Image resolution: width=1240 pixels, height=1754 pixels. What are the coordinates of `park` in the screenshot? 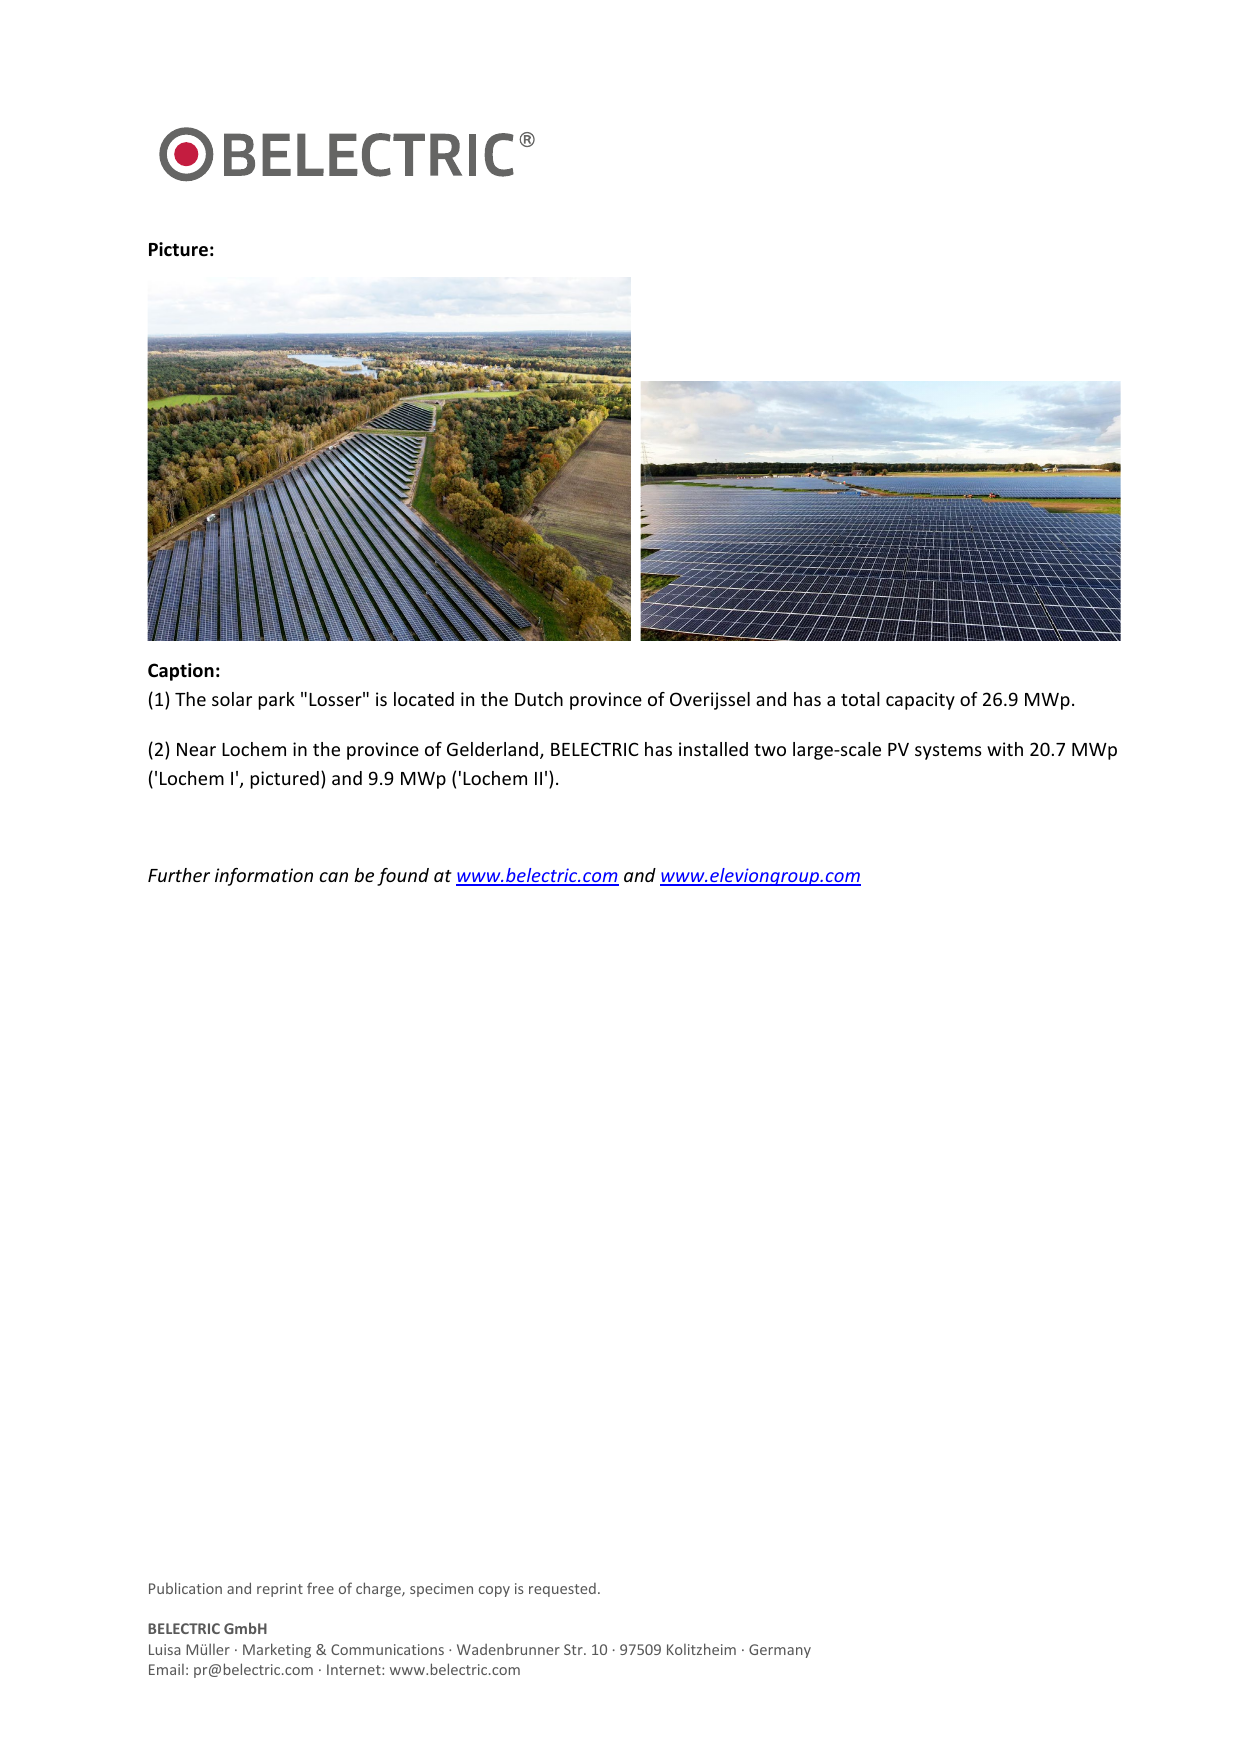 It's located at (276, 701).
